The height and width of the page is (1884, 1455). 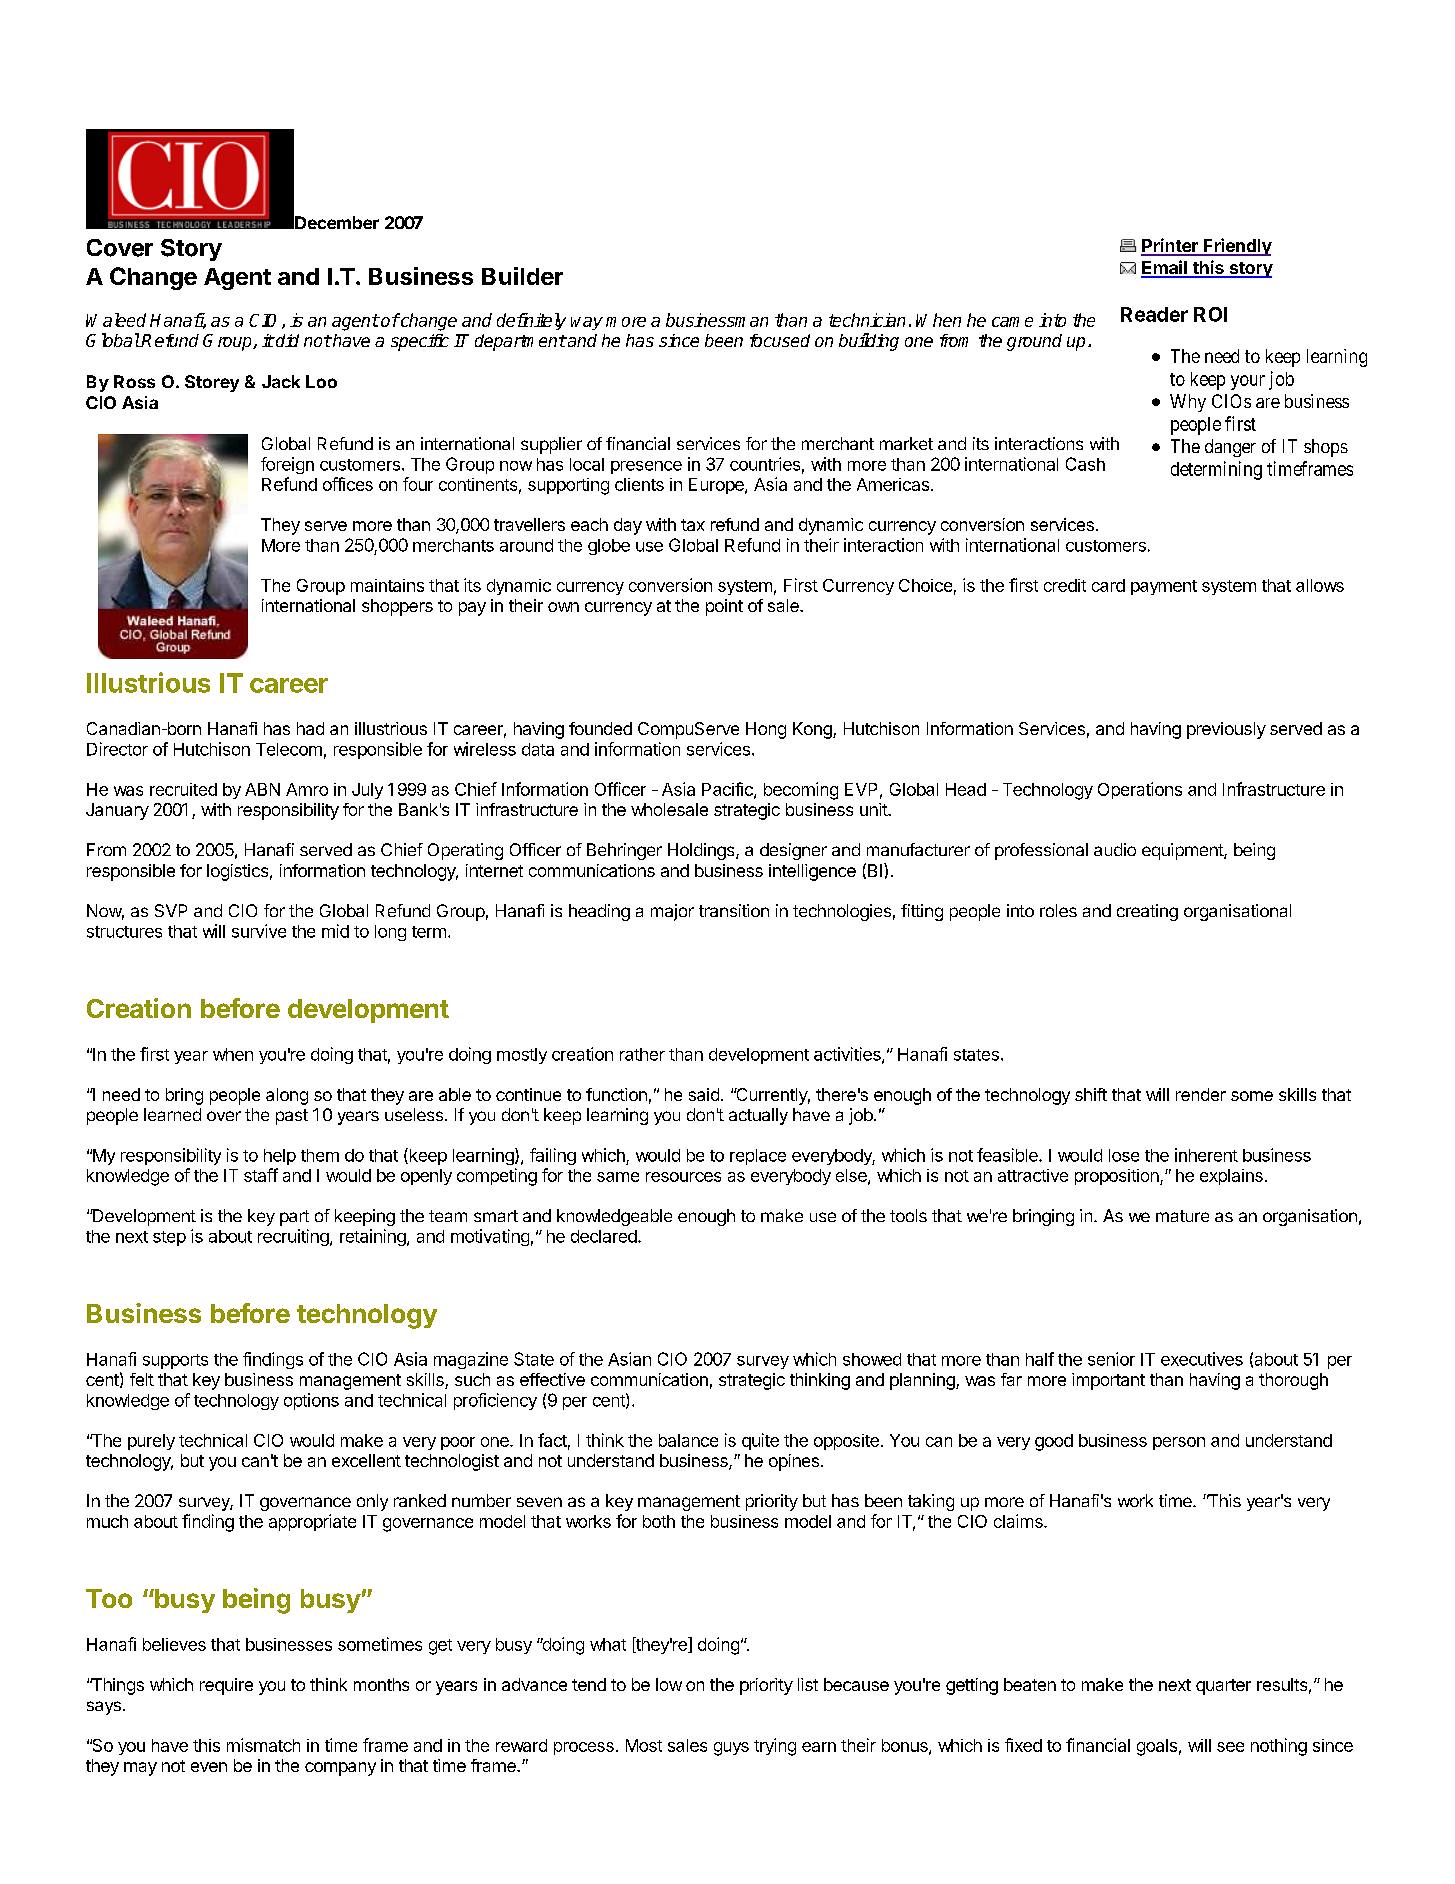 I want to click on ABN, so click(x=262, y=789).
